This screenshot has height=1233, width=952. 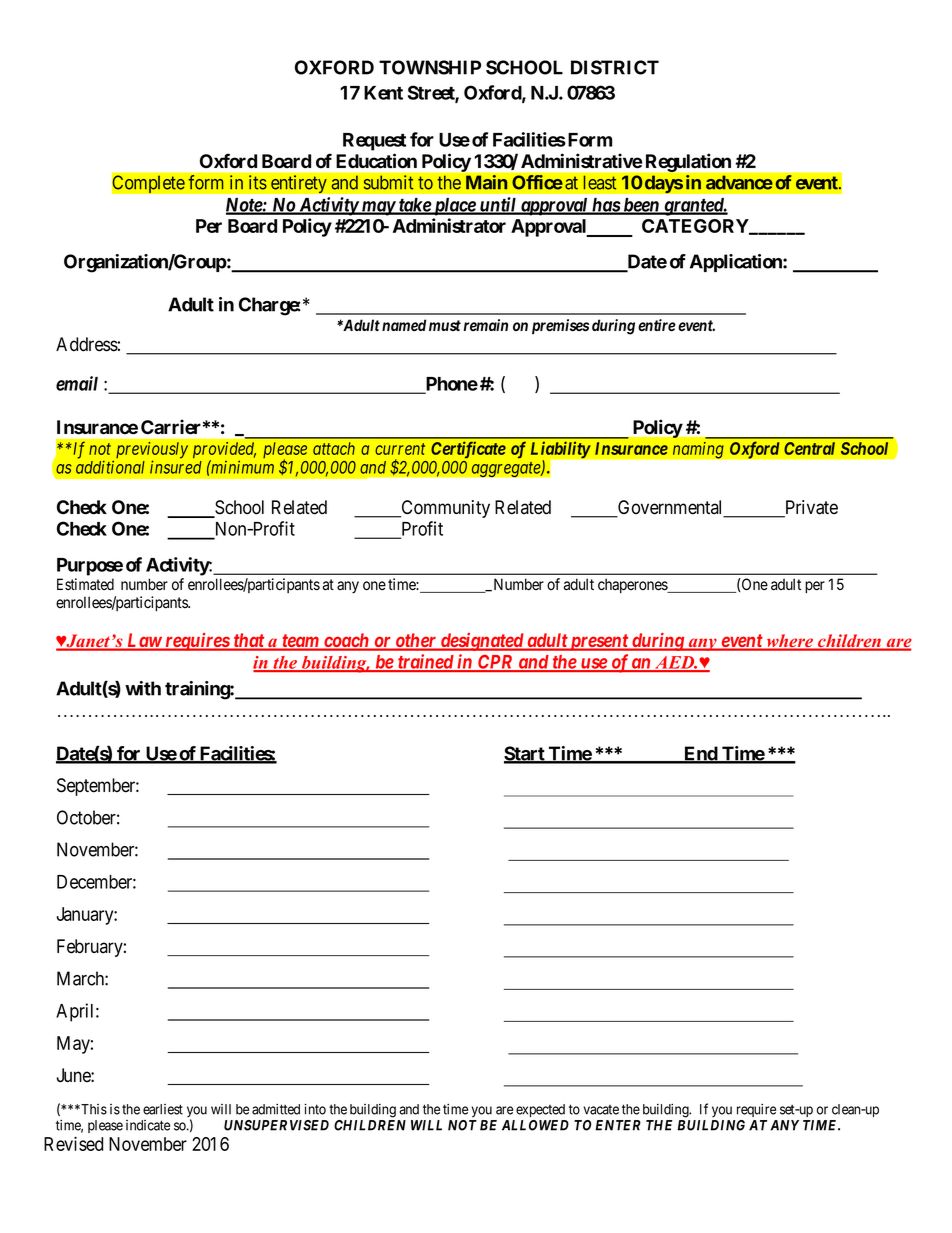 I want to click on earliest, so click(x=163, y=1109).
